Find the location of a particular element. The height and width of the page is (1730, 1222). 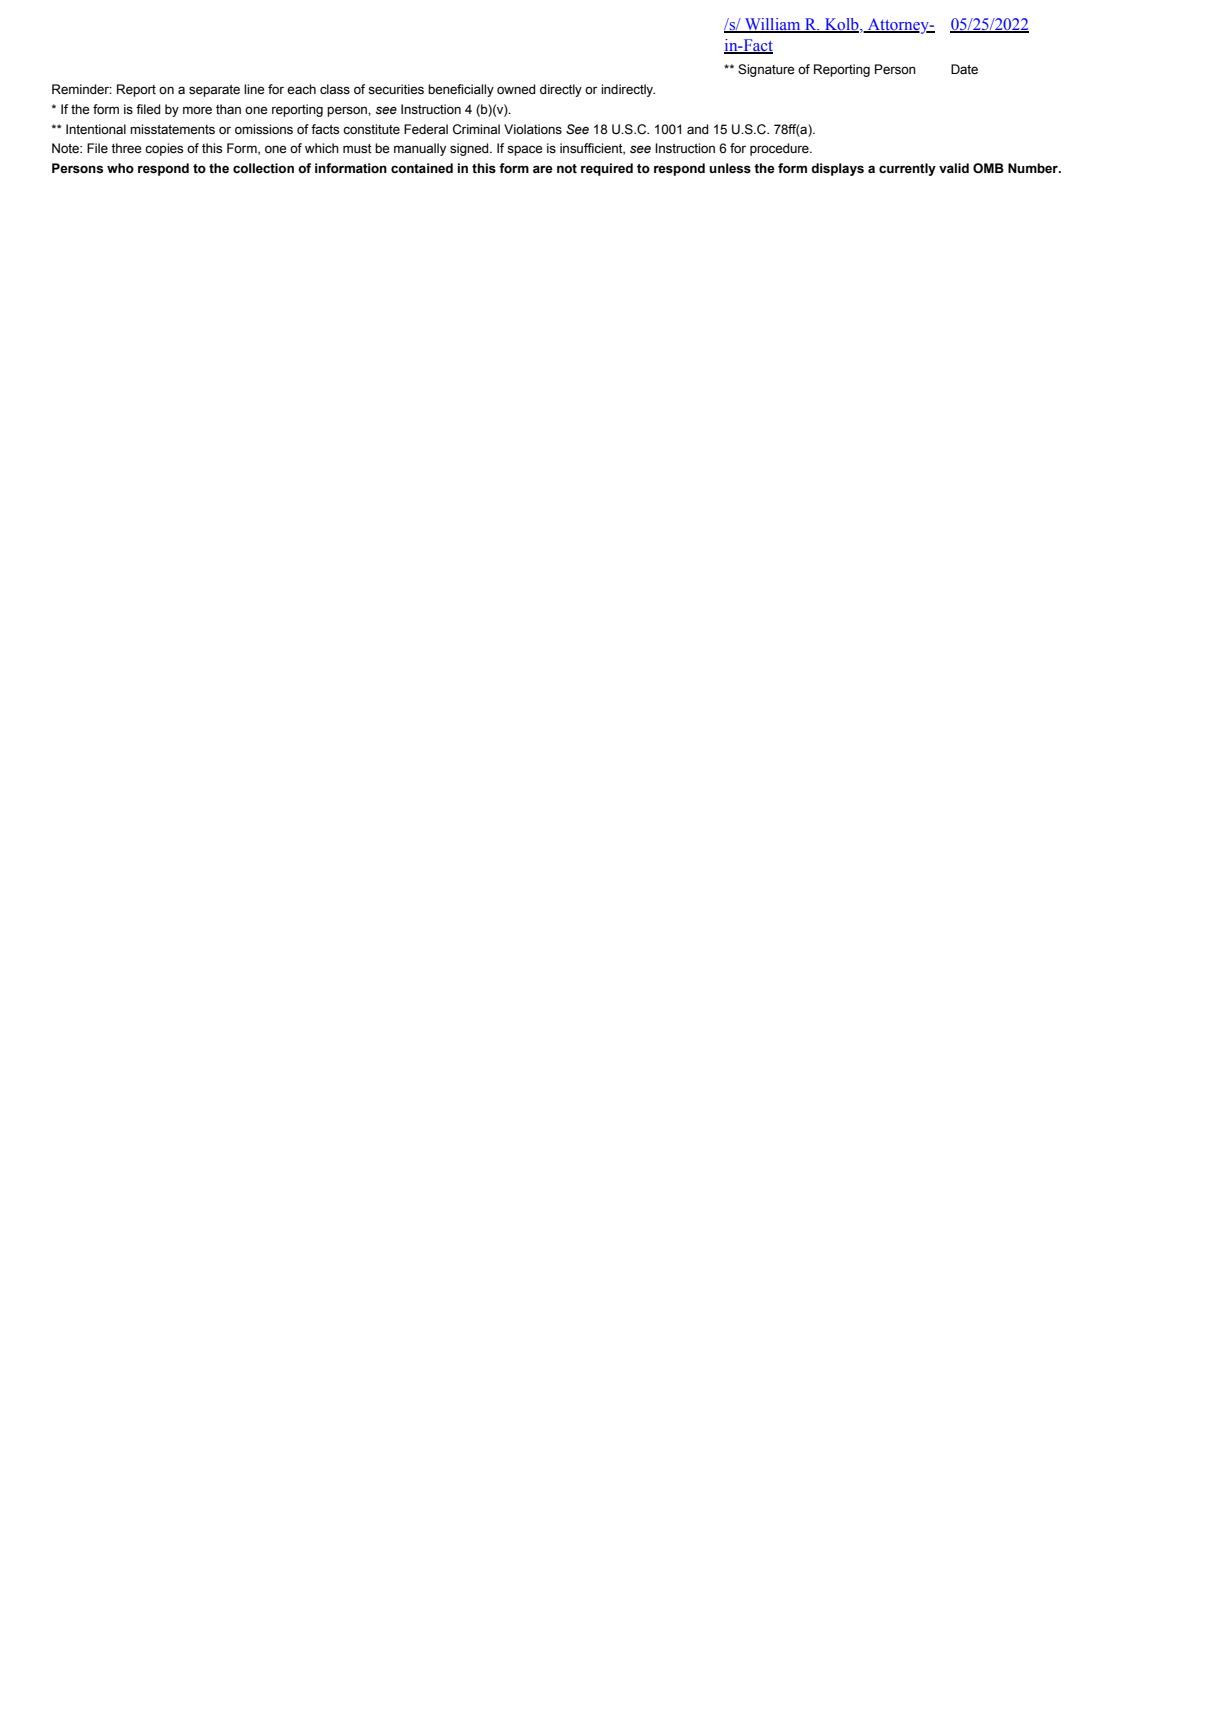

who is located at coordinates (120, 168).
